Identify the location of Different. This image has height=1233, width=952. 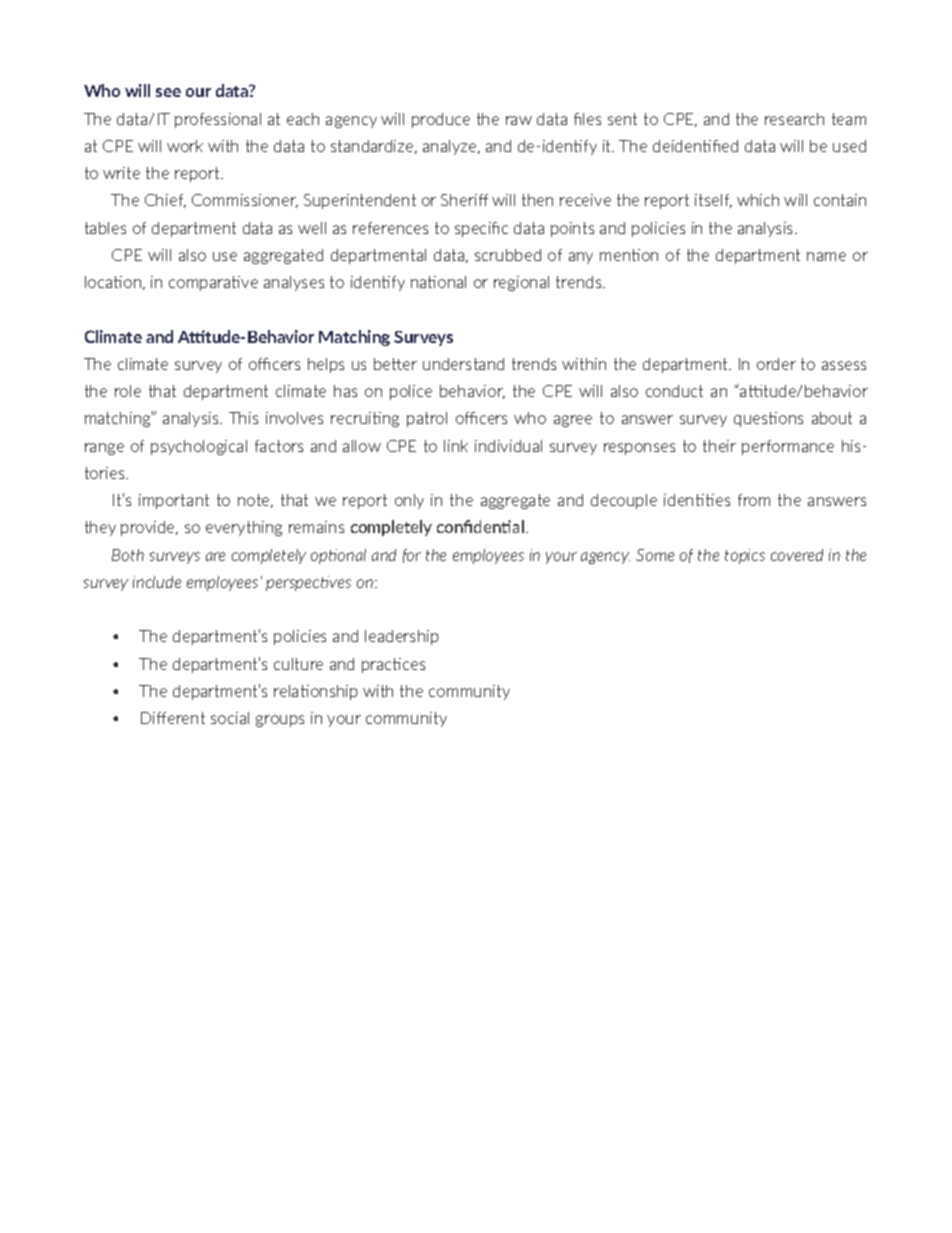
(173, 718).
